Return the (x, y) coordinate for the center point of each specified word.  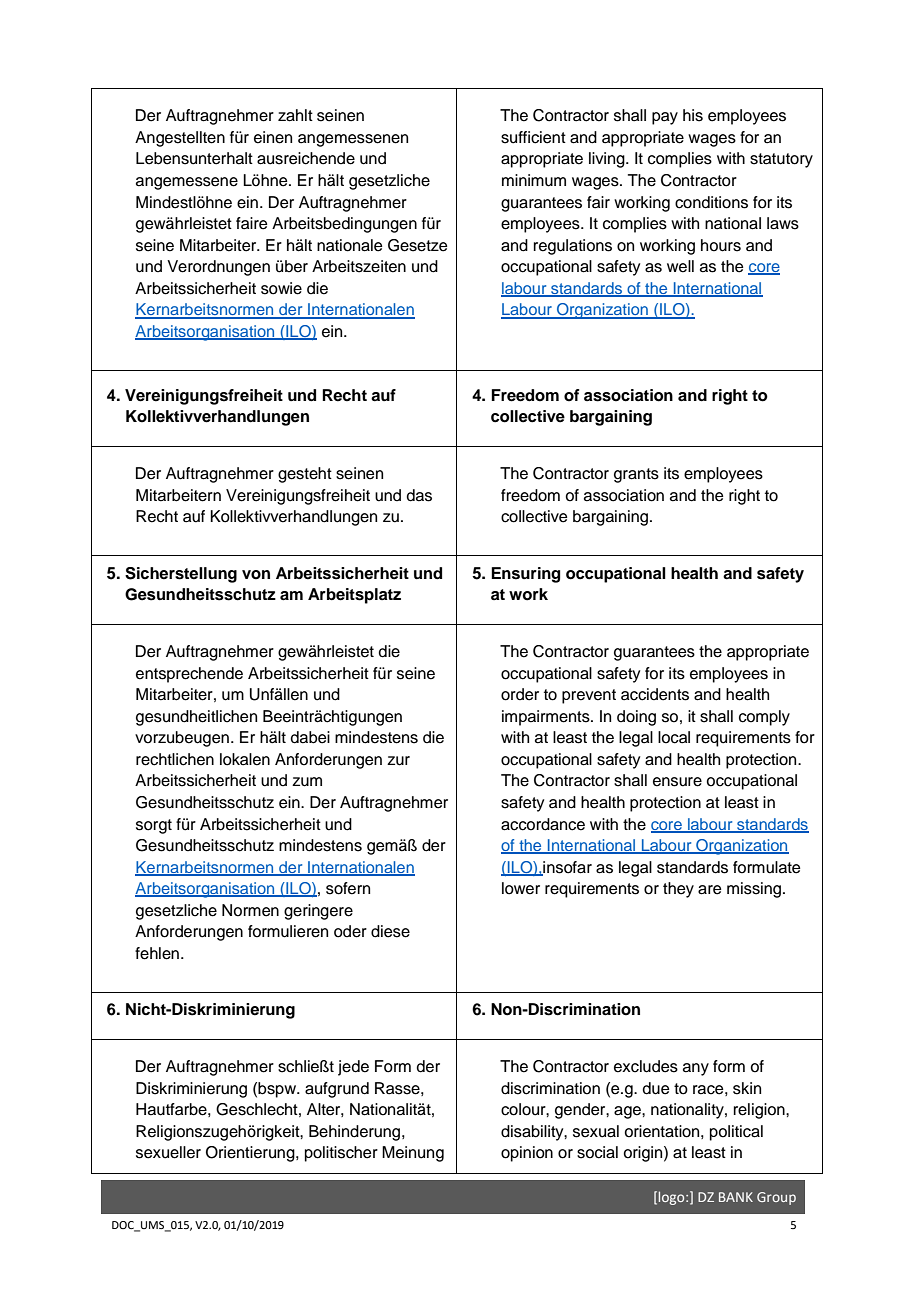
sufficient (533, 137)
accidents (655, 694)
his (693, 115)
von (256, 575)
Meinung (413, 1154)
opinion (527, 1154)
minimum (534, 180)
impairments (547, 718)
